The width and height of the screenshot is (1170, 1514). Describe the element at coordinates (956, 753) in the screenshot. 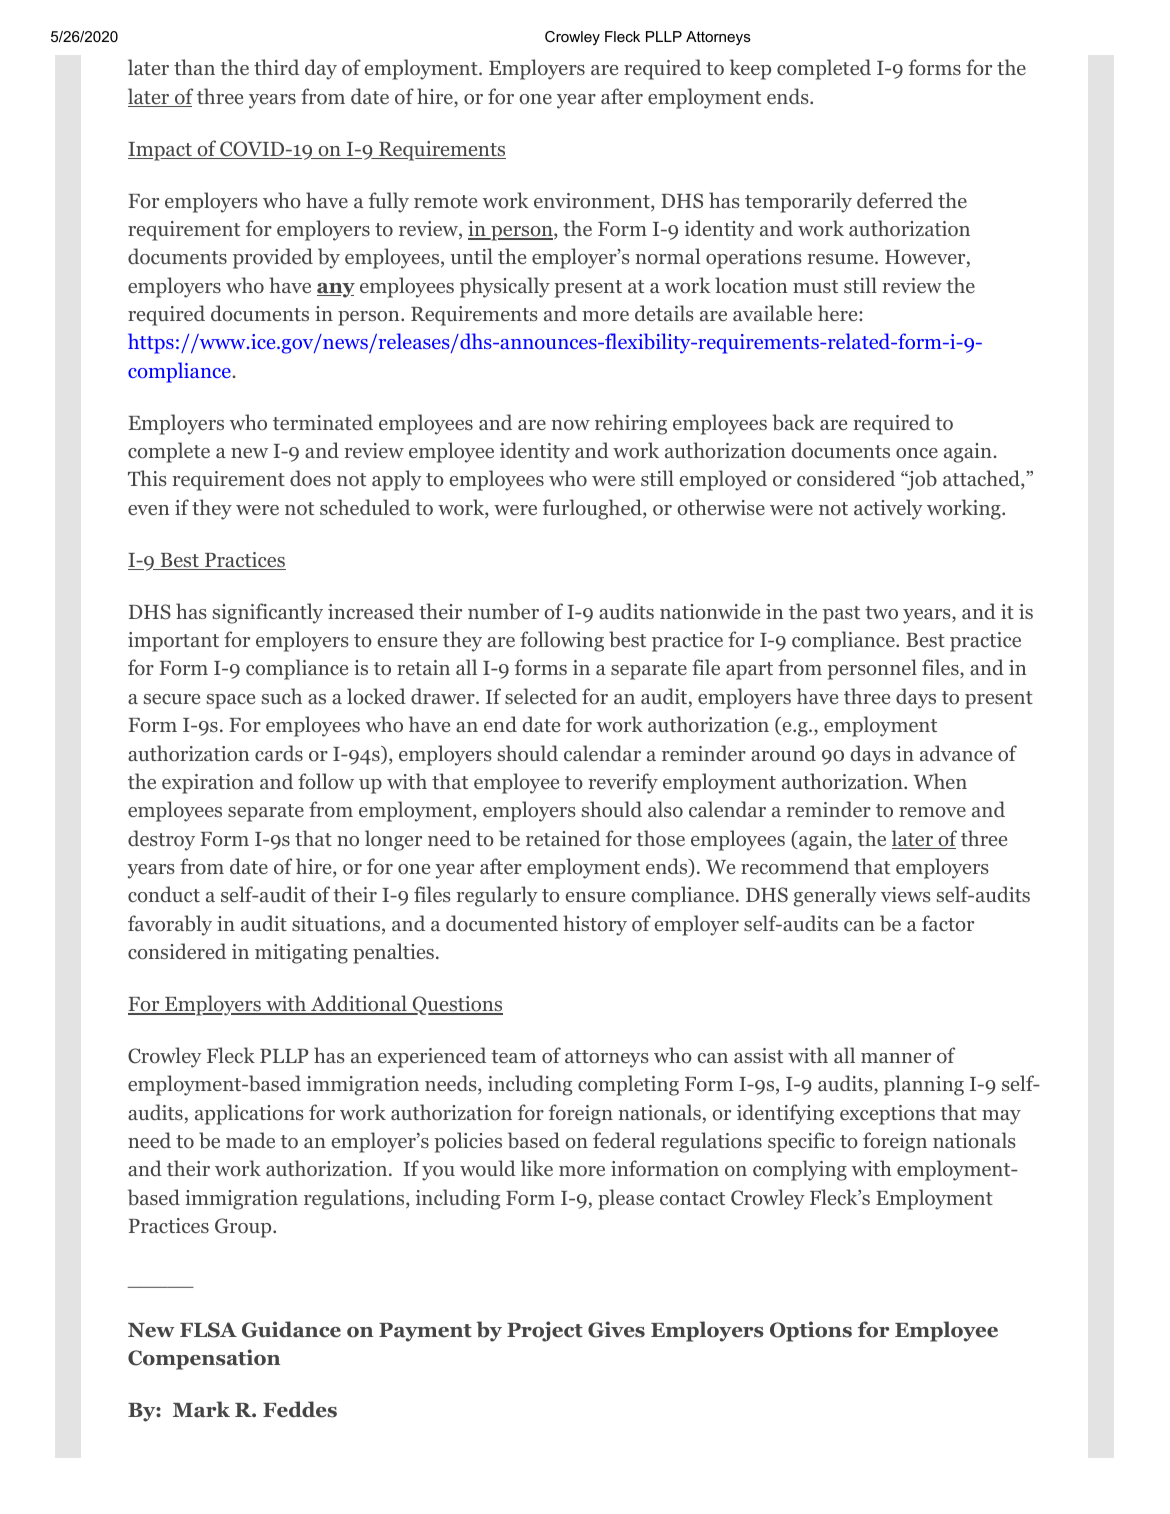

I see `advance` at that location.
